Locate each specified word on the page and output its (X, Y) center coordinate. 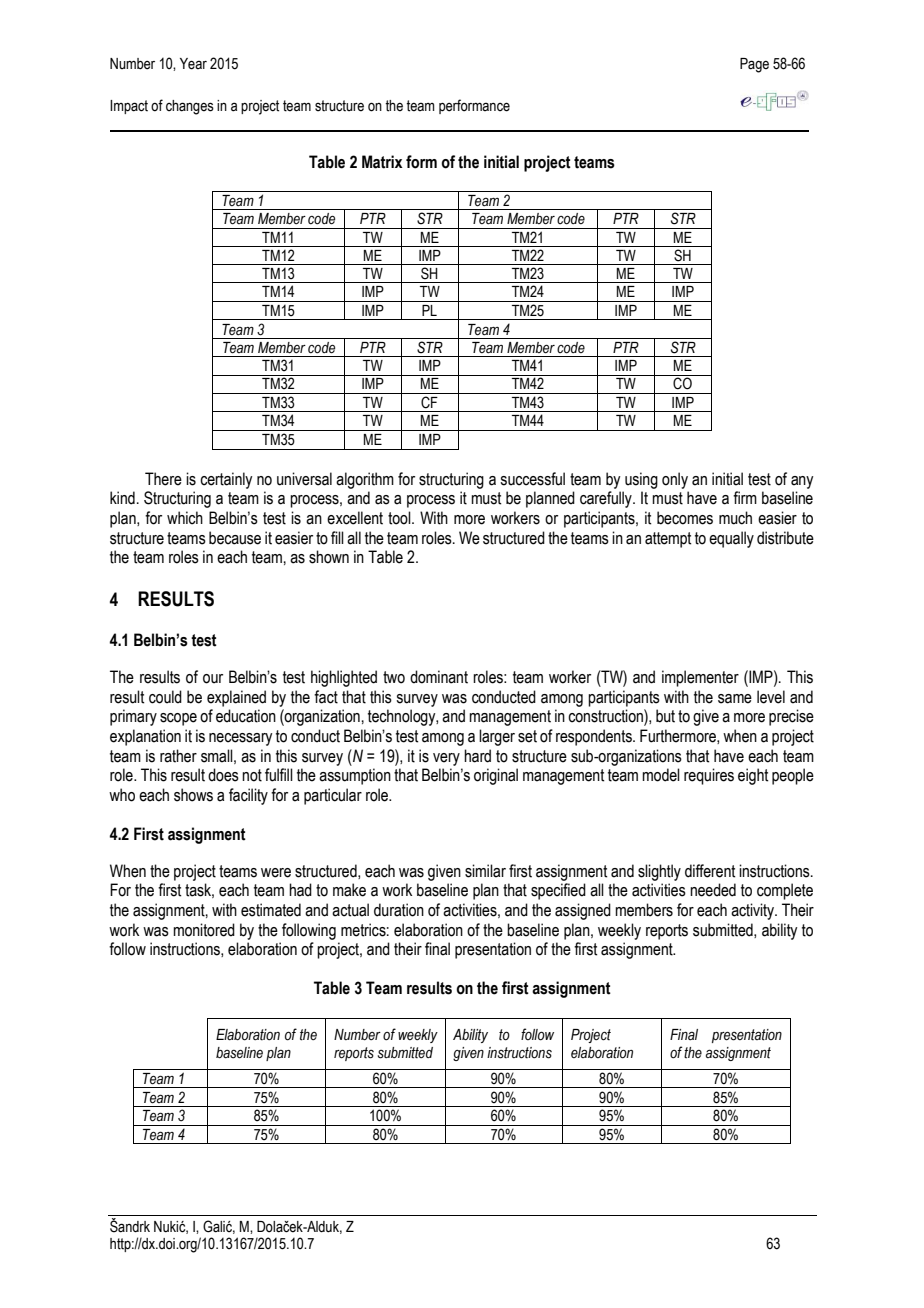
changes (190, 107)
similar (485, 871)
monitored (204, 930)
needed (713, 890)
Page (754, 65)
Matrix (382, 162)
